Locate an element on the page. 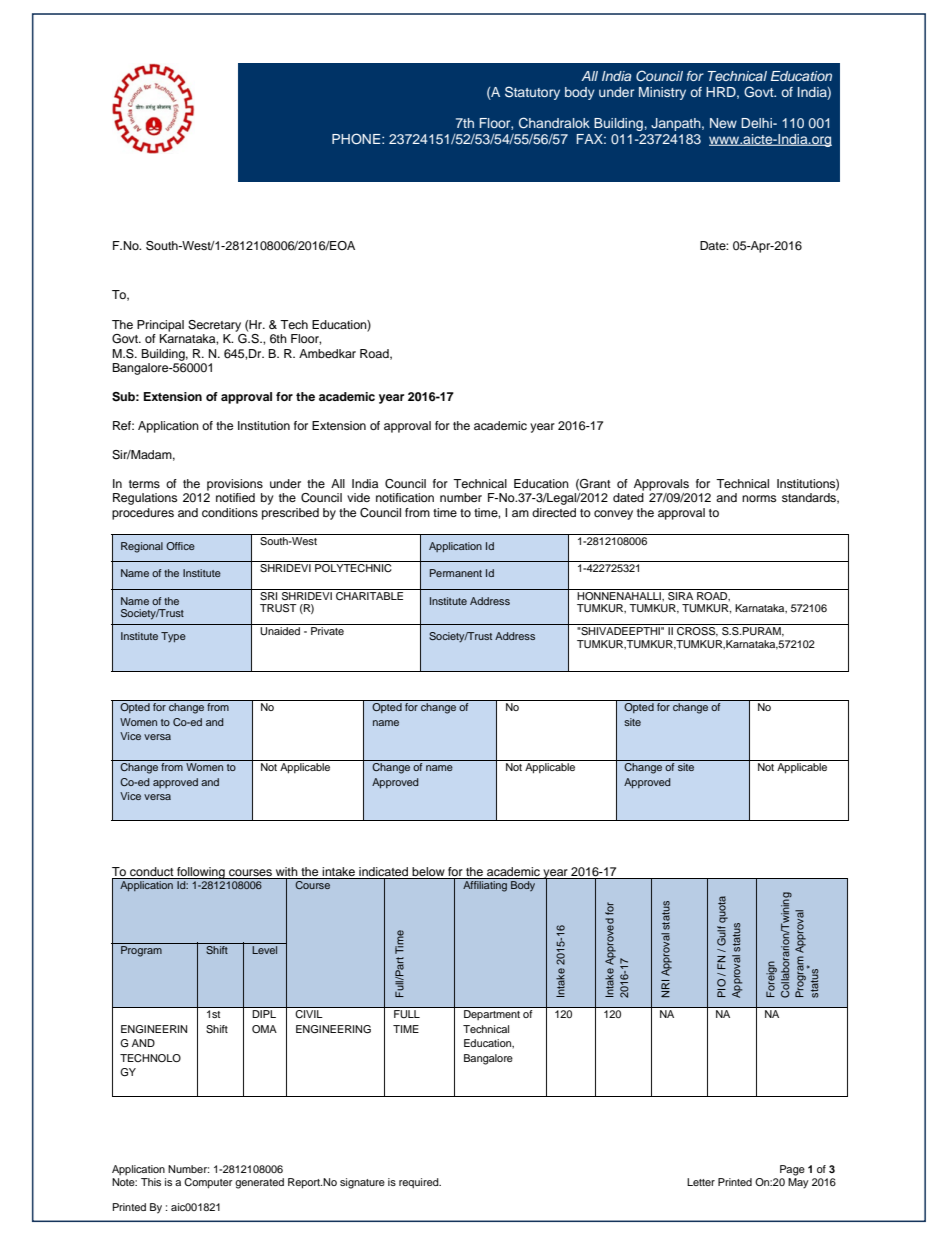 This document has width=952, height=1233. convey is located at coordinates (613, 515).
